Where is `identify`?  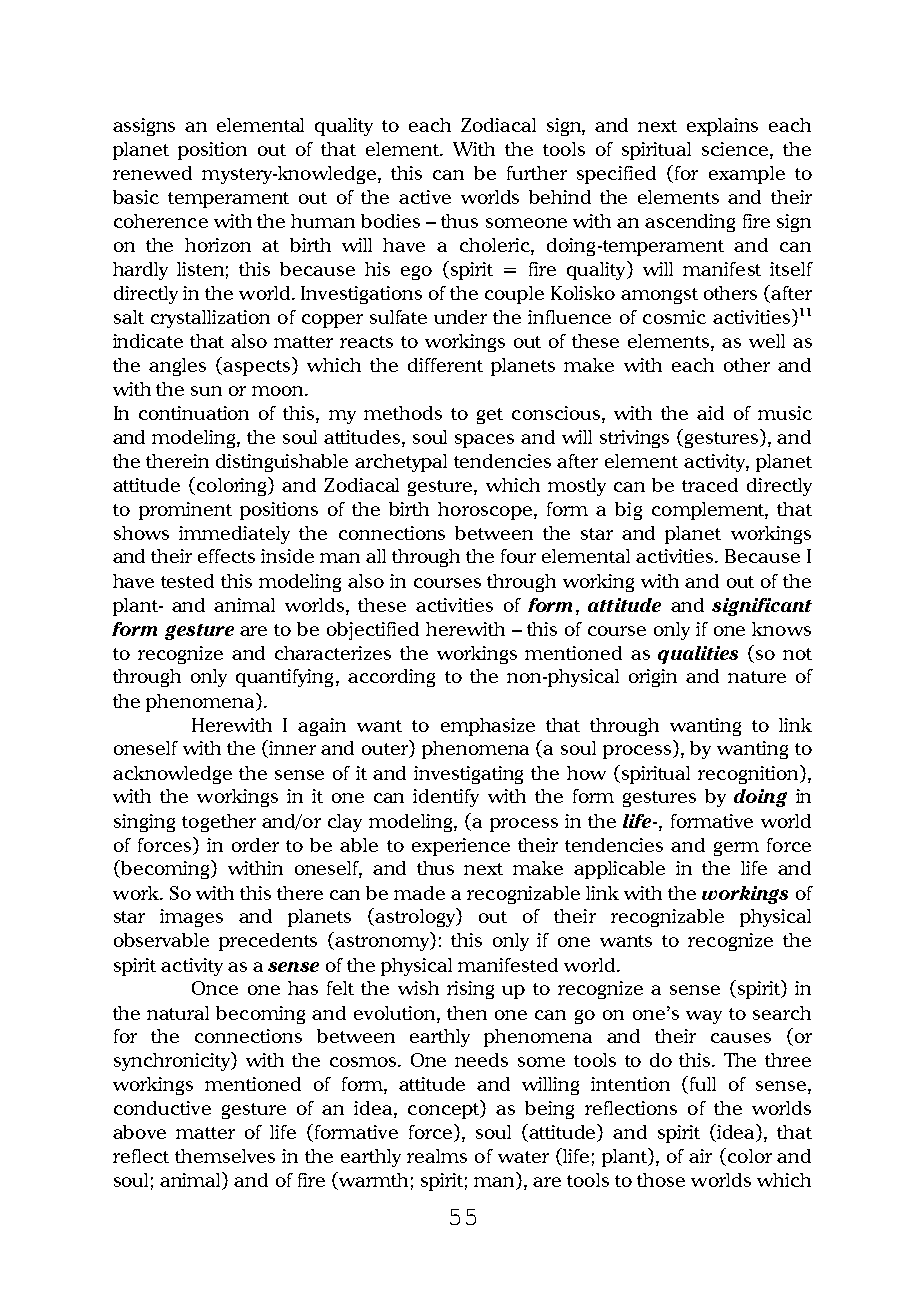
identify is located at coordinates (446, 798).
